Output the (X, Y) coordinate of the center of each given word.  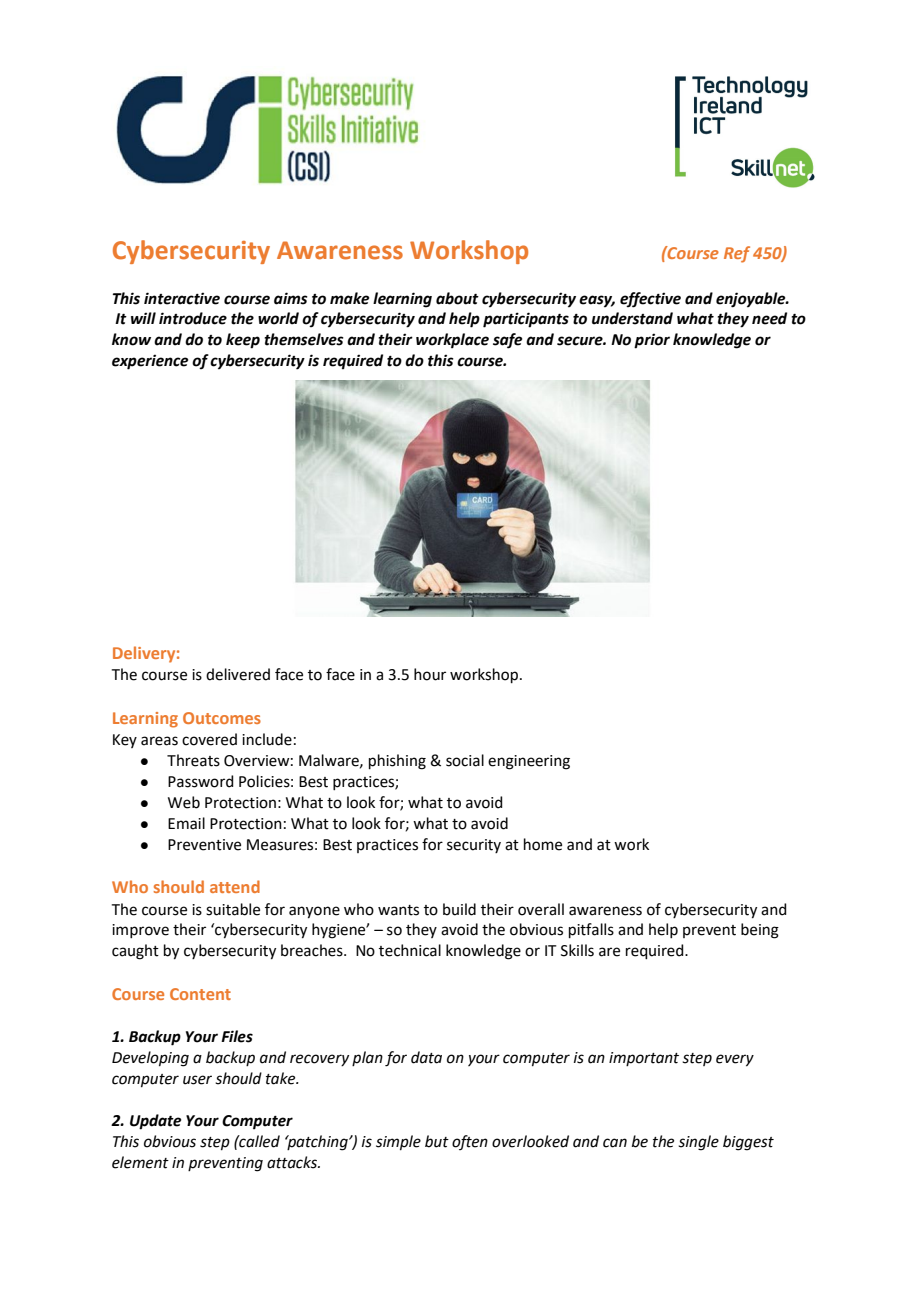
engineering (529, 762)
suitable (233, 909)
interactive (182, 298)
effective (650, 300)
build (459, 909)
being (760, 931)
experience (150, 362)
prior (652, 341)
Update (155, 1122)
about (457, 298)
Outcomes (222, 718)
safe (507, 341)
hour (430, 674)
